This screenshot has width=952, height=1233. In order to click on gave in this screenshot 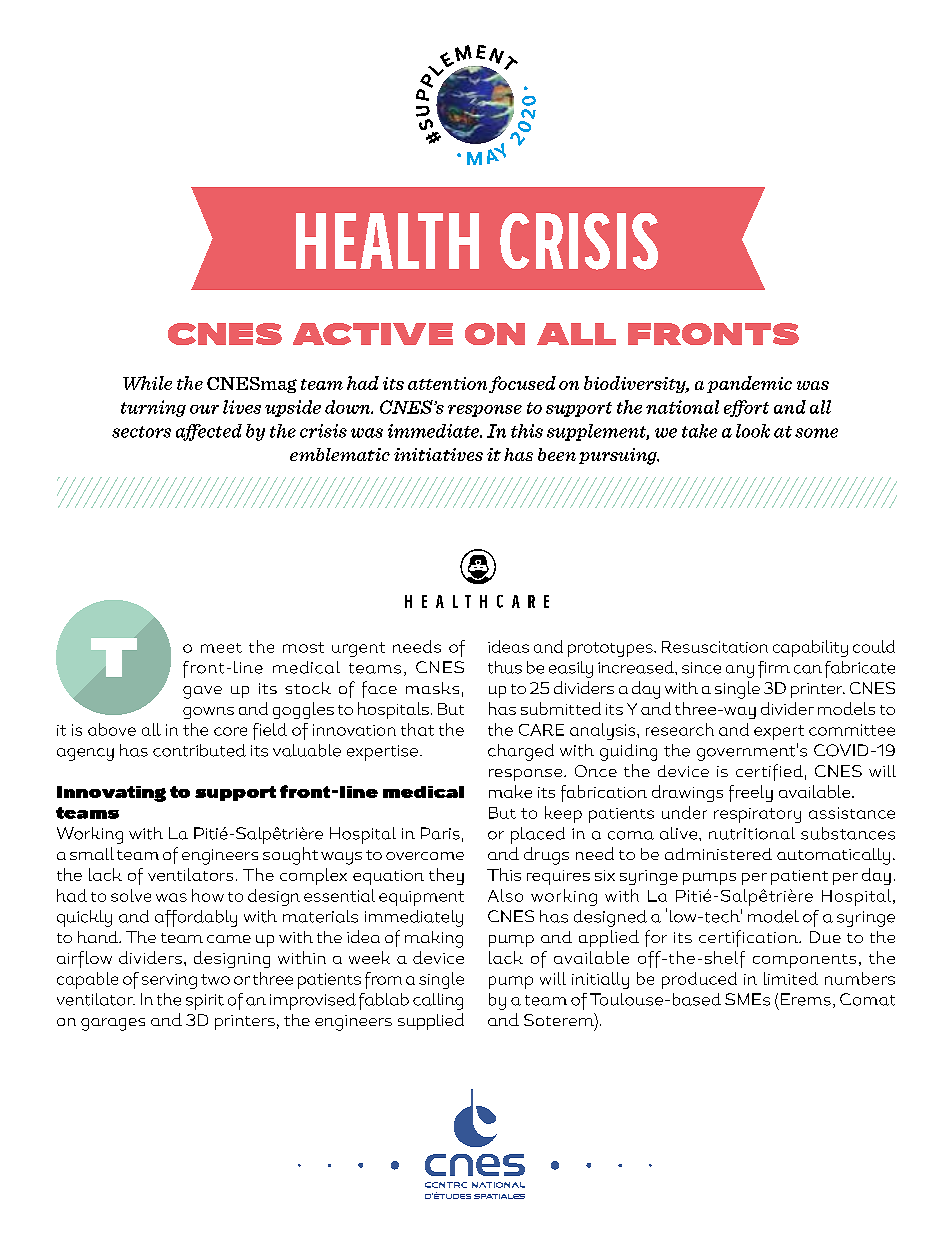, I will do `click(202, 692)`.
